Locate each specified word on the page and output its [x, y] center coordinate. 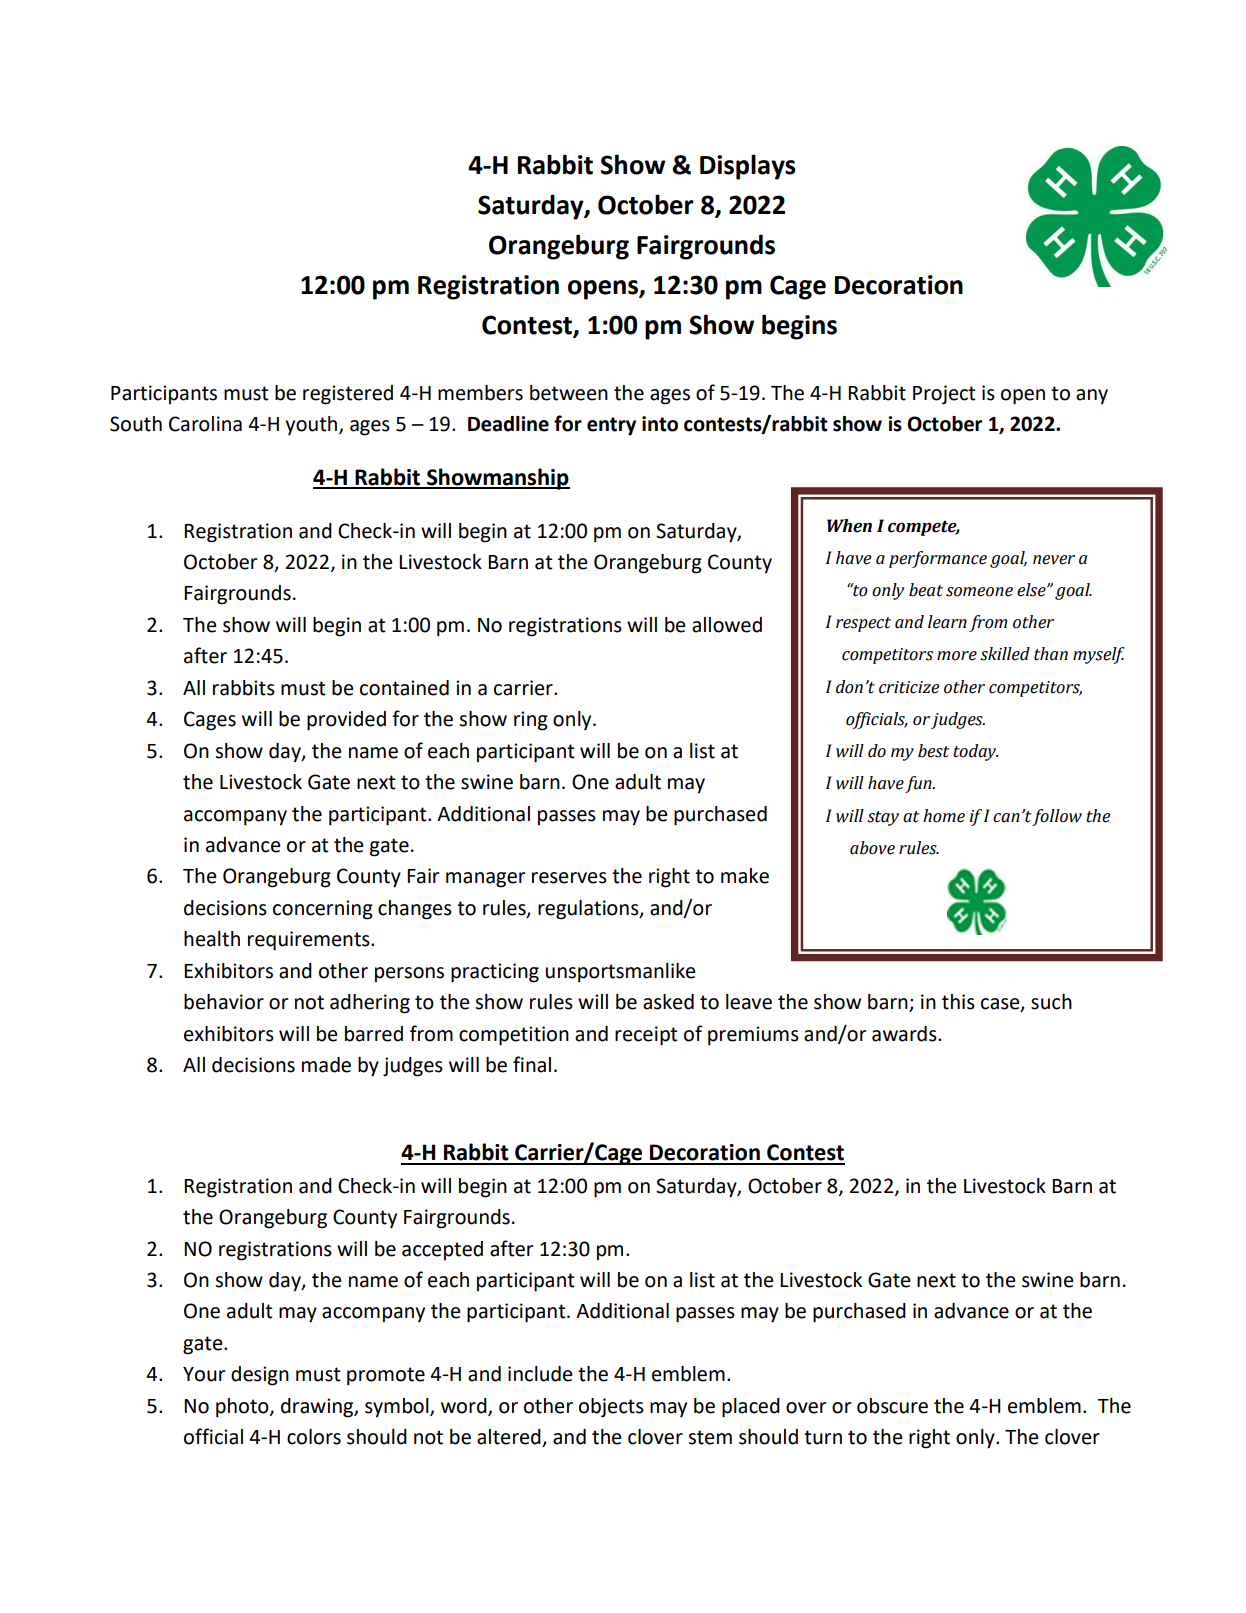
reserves [569, 878]
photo [243, 1408]
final [532, 1064]
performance [938, 559]
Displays [748, 167]
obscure [892, 1406]
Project [944, 395]
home [944, 816]
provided [346, 721]
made [326, 1065]
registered [348, 395]
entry [611, 426]
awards [905, 1034]
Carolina [205, 424]
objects [611, 1408]
